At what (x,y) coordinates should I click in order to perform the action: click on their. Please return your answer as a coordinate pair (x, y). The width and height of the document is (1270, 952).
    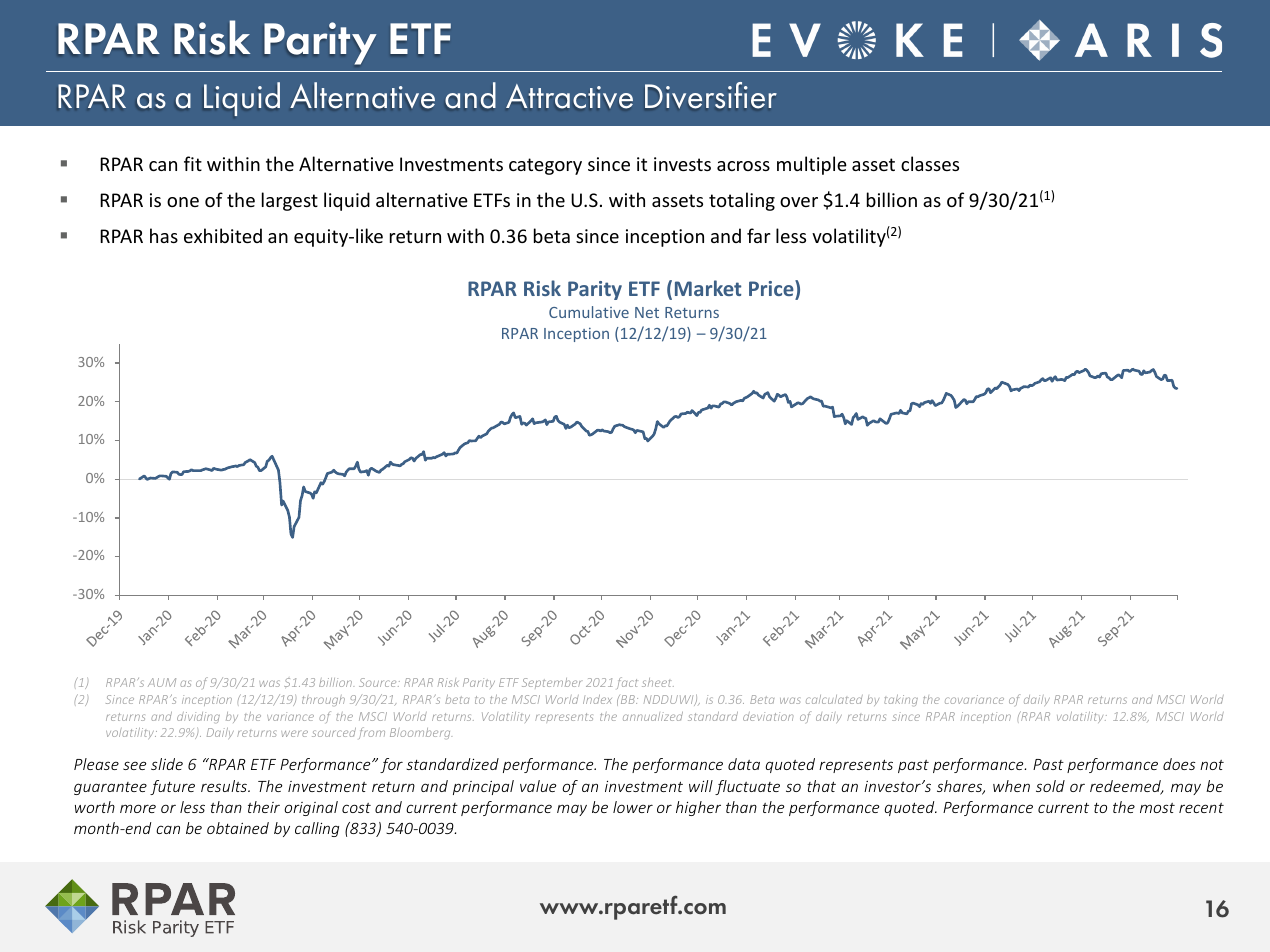
    Looking at the image, I should click on (264, 807).
